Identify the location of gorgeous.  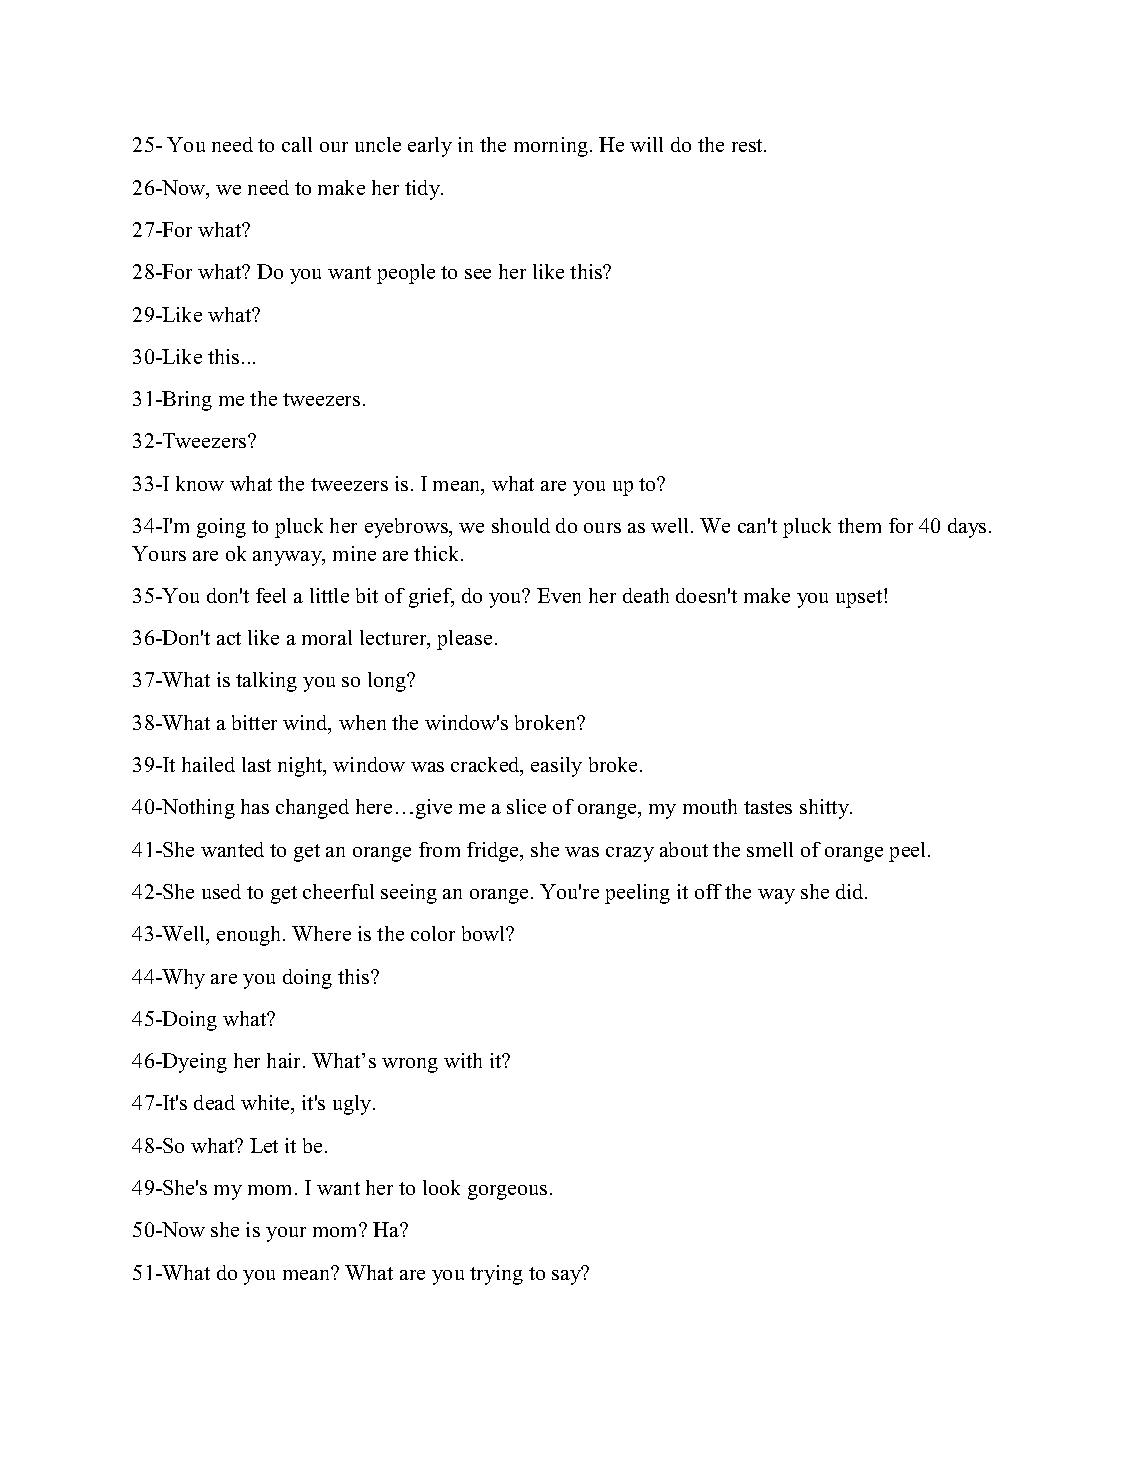
(507, 1192).
